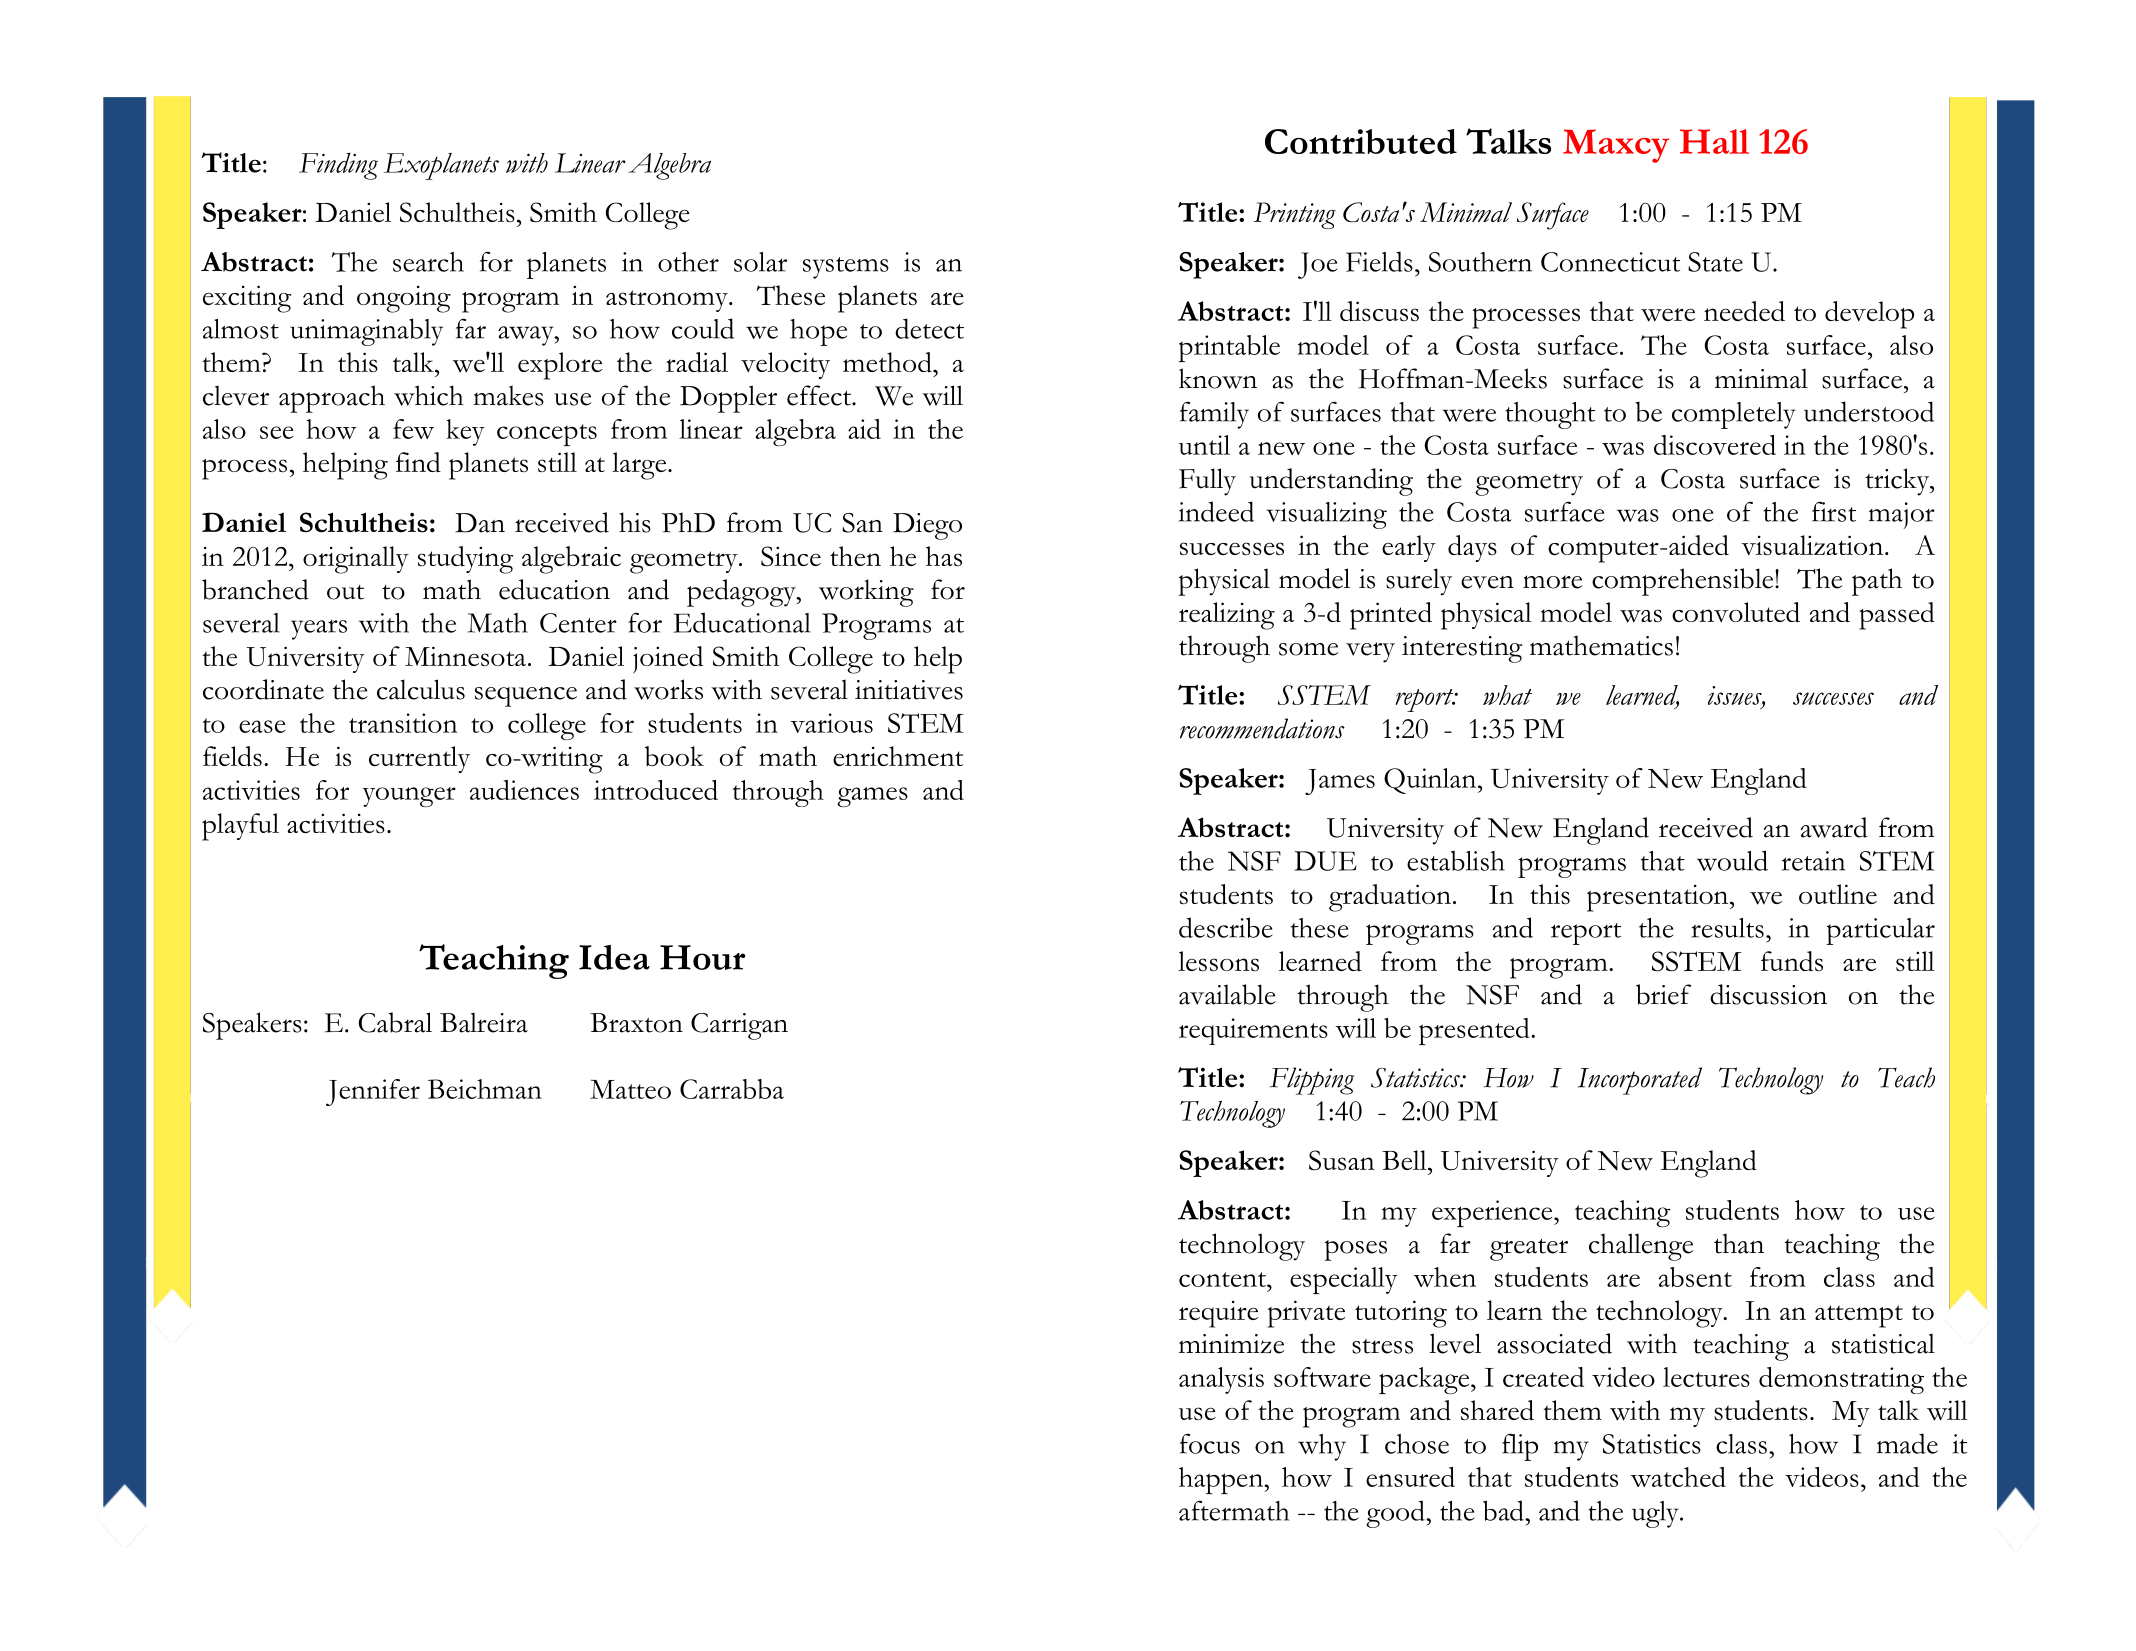  Describe the element at coordinates (872, 797) in the image. I see `games` at that location.
